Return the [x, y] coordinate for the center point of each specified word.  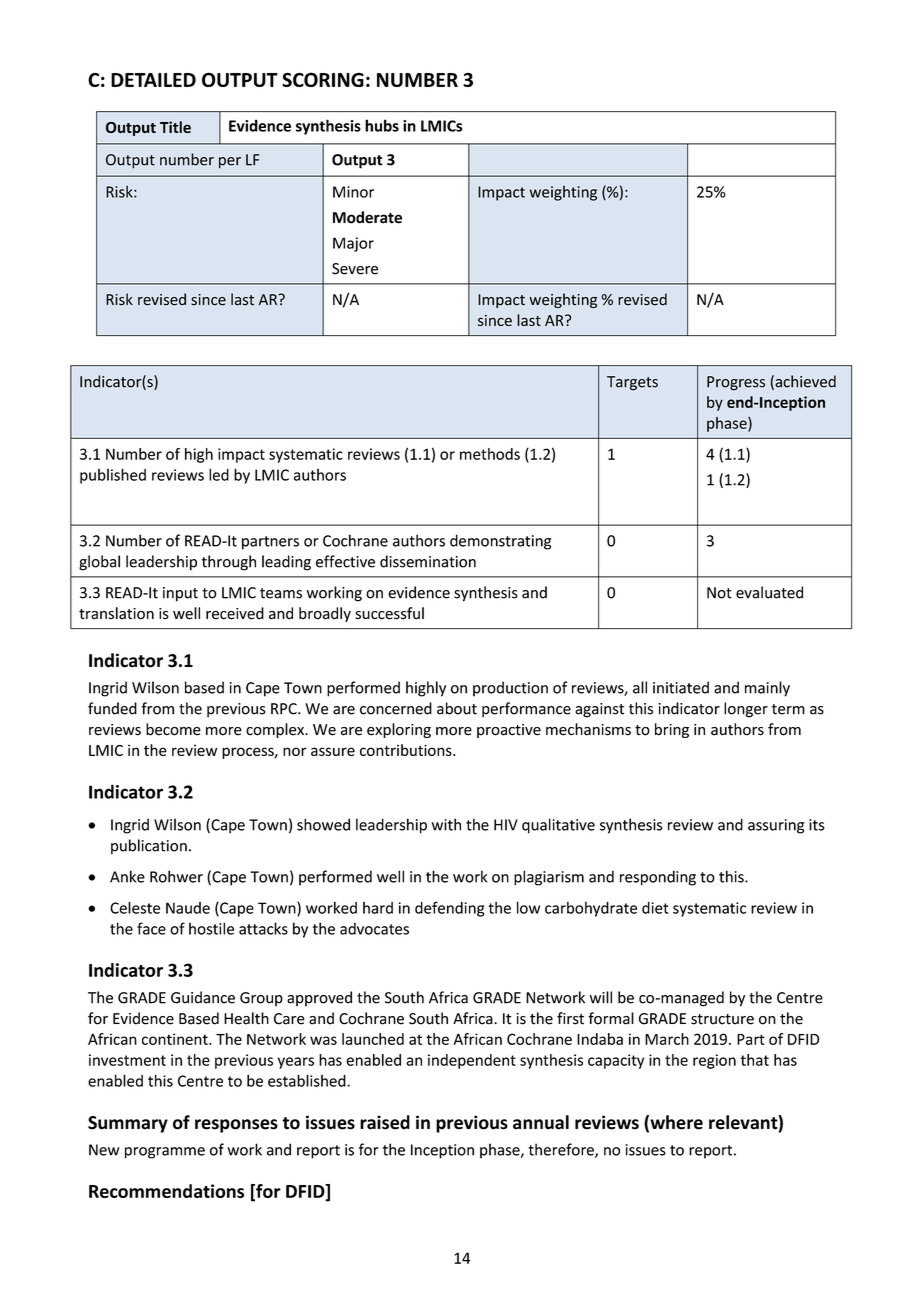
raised [385, 1122]
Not [719, 593]
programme [165, 1153]
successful [389, 613]
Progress [736, 383]
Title [175, 127]
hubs [382, 125]
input [180, 594]
